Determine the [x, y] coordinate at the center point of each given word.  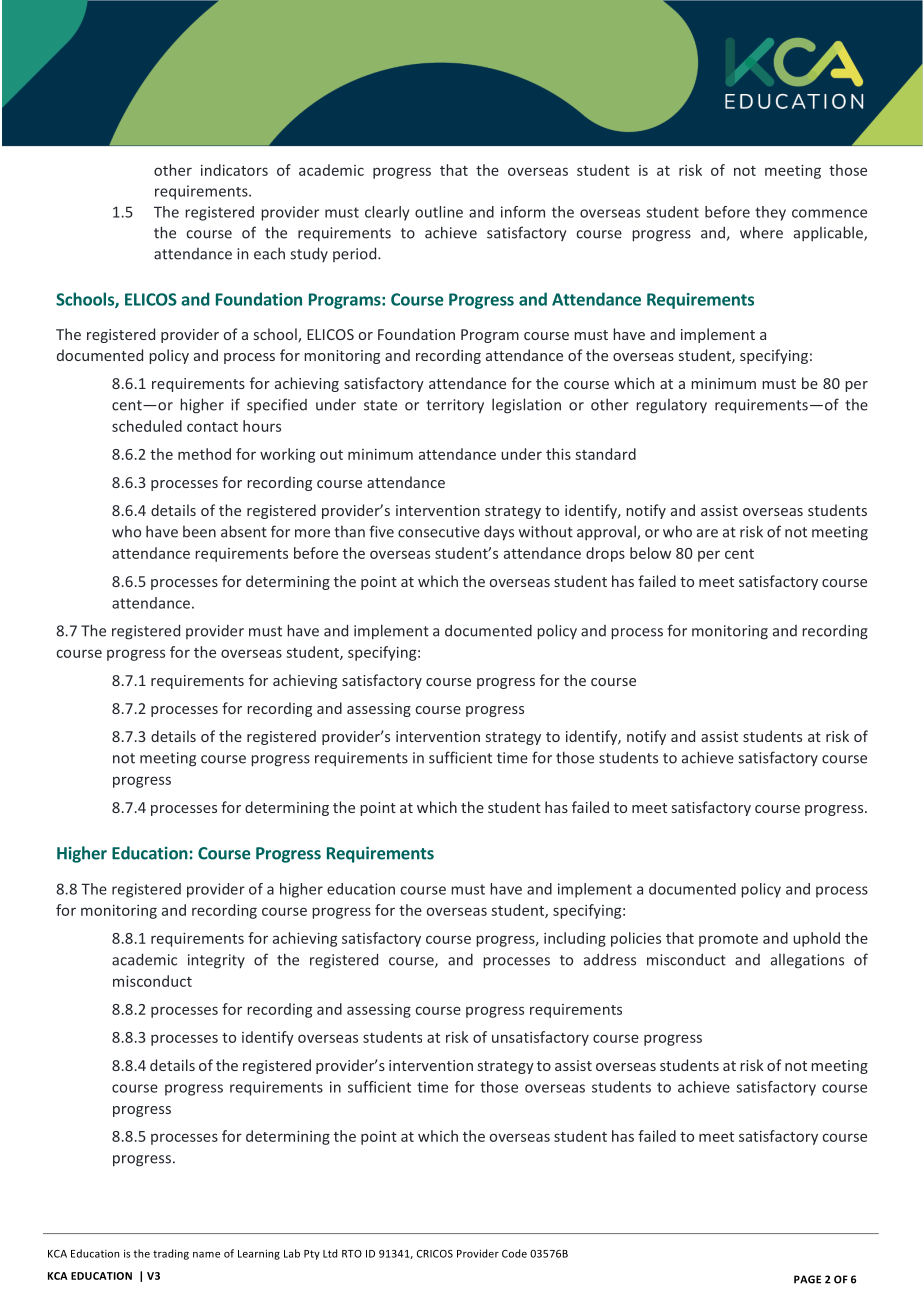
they [770, 213]
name [206, 1255]
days [499, 533]
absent [244, 531]
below [650, 553]
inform [523, 212]
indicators [234, 170]
